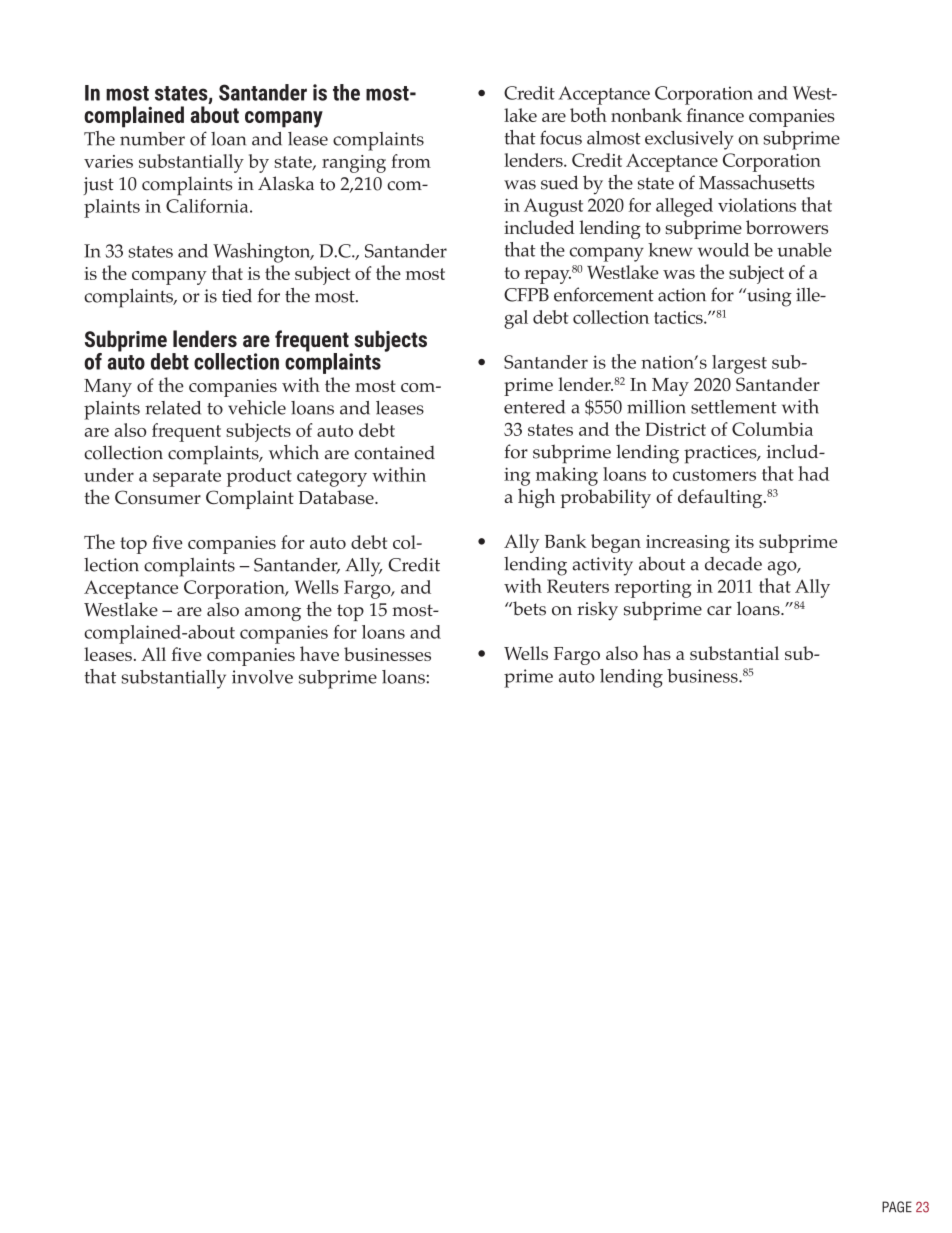 The width and height of the document is (952, 1233). I want to click on number, so click(152, 139).
